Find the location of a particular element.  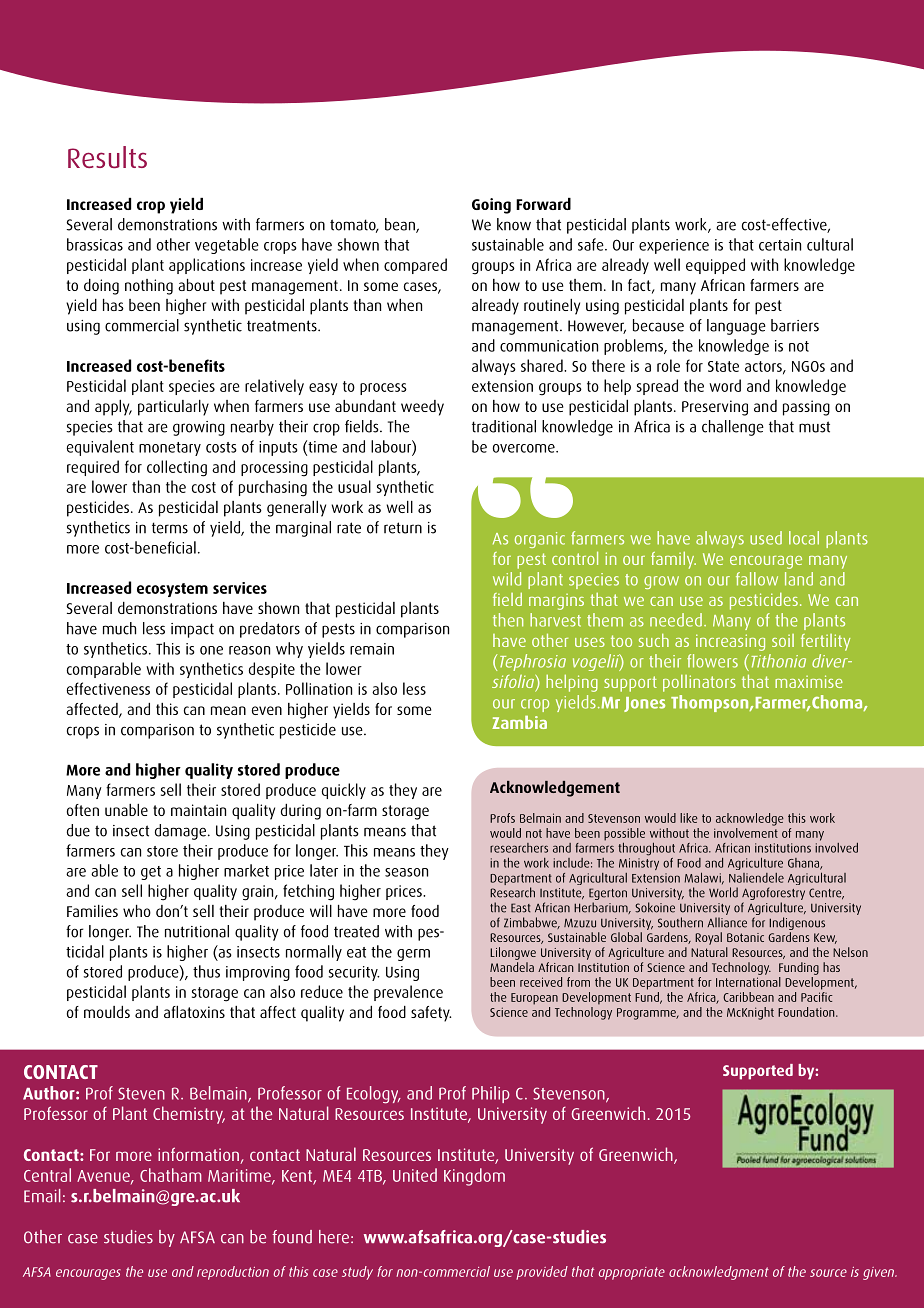

return is located at coordinates (403, 528).
